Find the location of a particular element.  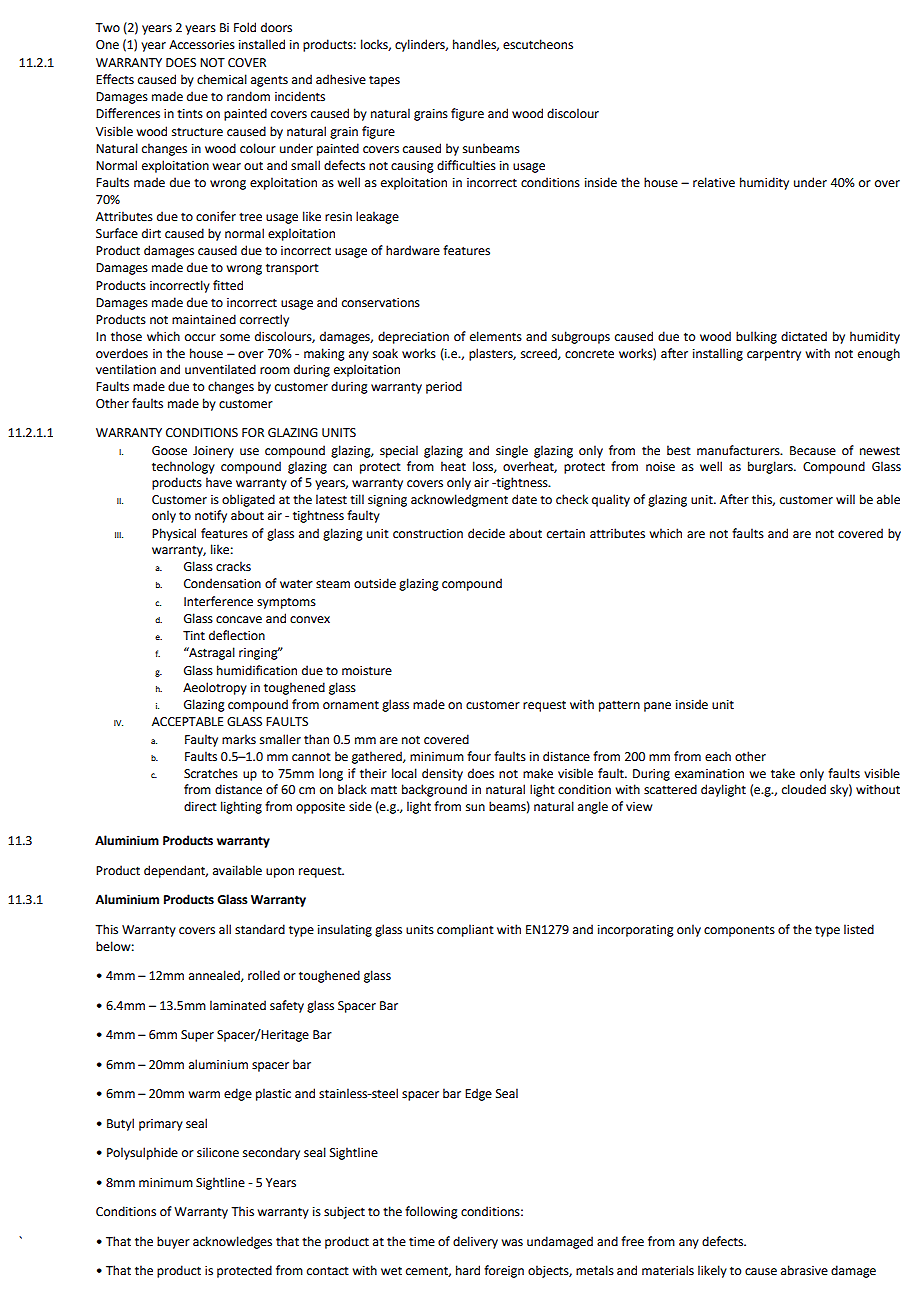

buyer is located at coordinates (173, 1242).
